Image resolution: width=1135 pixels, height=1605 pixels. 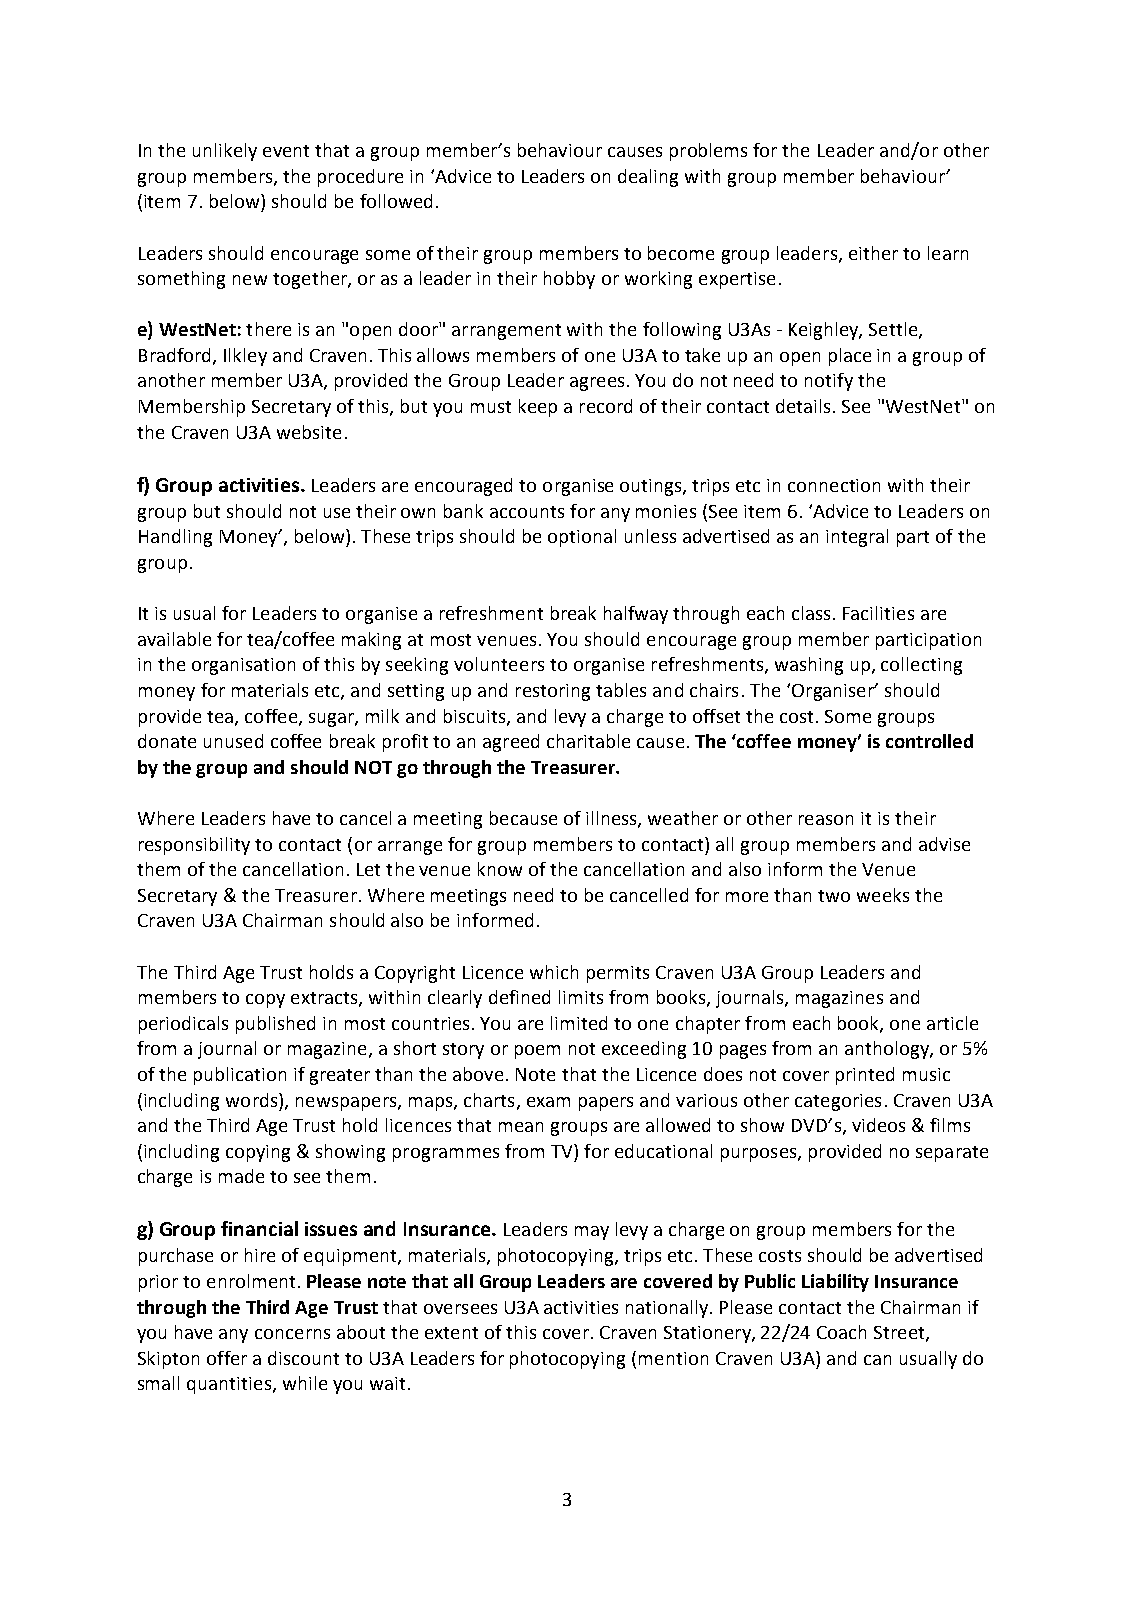 What do you see at coordinates (554, 972) in the page?
I see `which` at bounding box center [554, 972].
